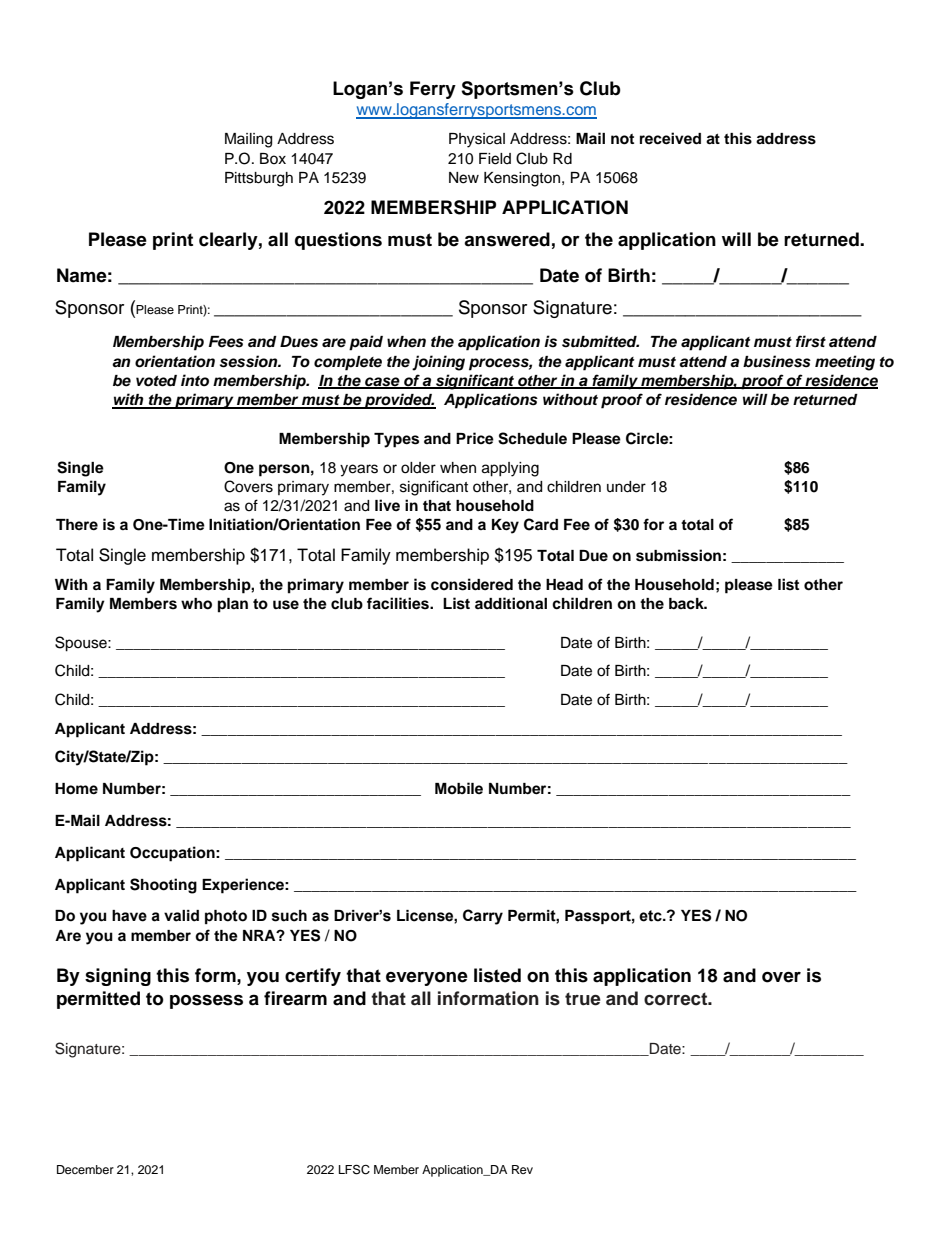 Image resolution: width=952 pixels, height=1233 pixels. What do you see at coordinates (670, 138) in the screenshot?
I see `received` at bounding box center [670, 138].
